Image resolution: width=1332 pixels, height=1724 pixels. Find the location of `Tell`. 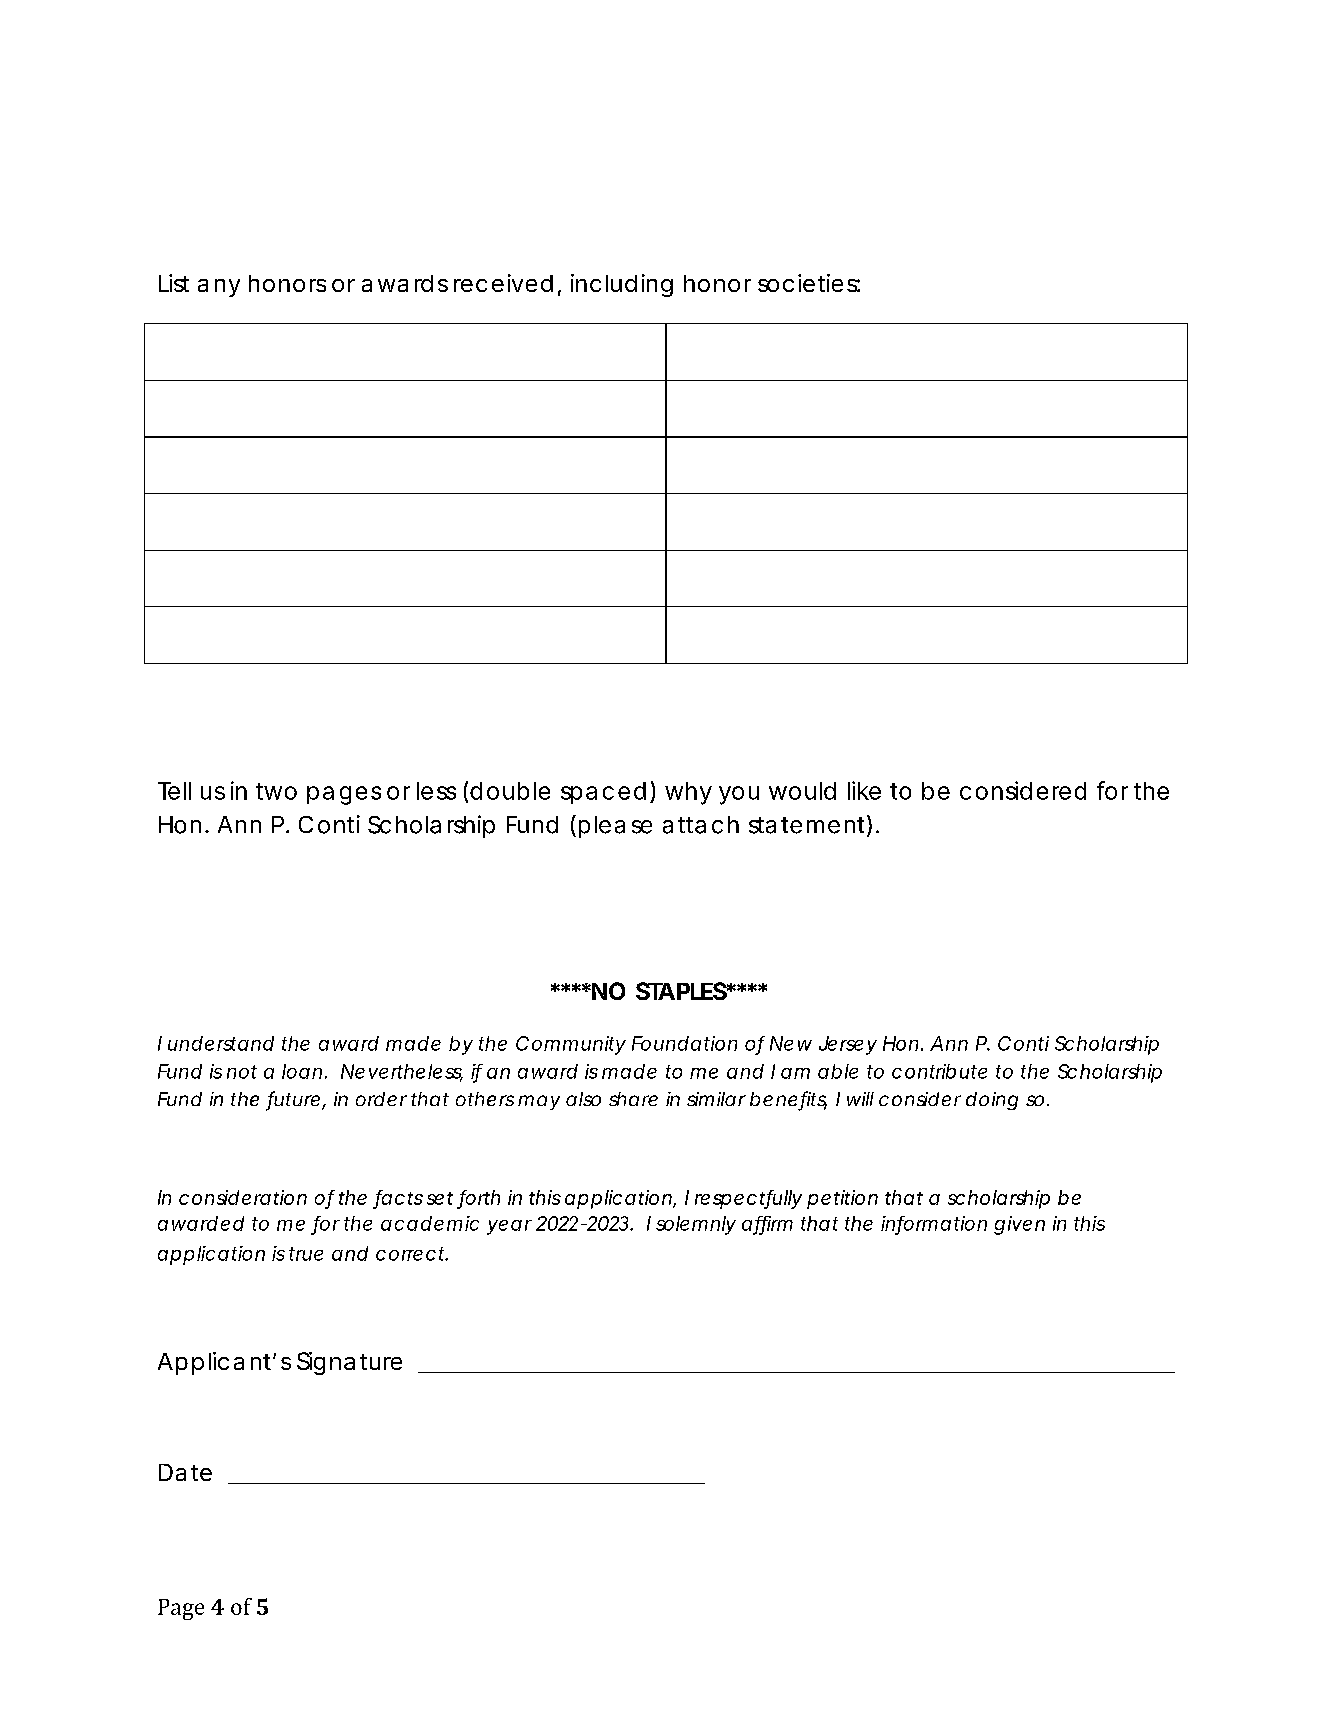

Tell is located at coordinates (174, 791).
